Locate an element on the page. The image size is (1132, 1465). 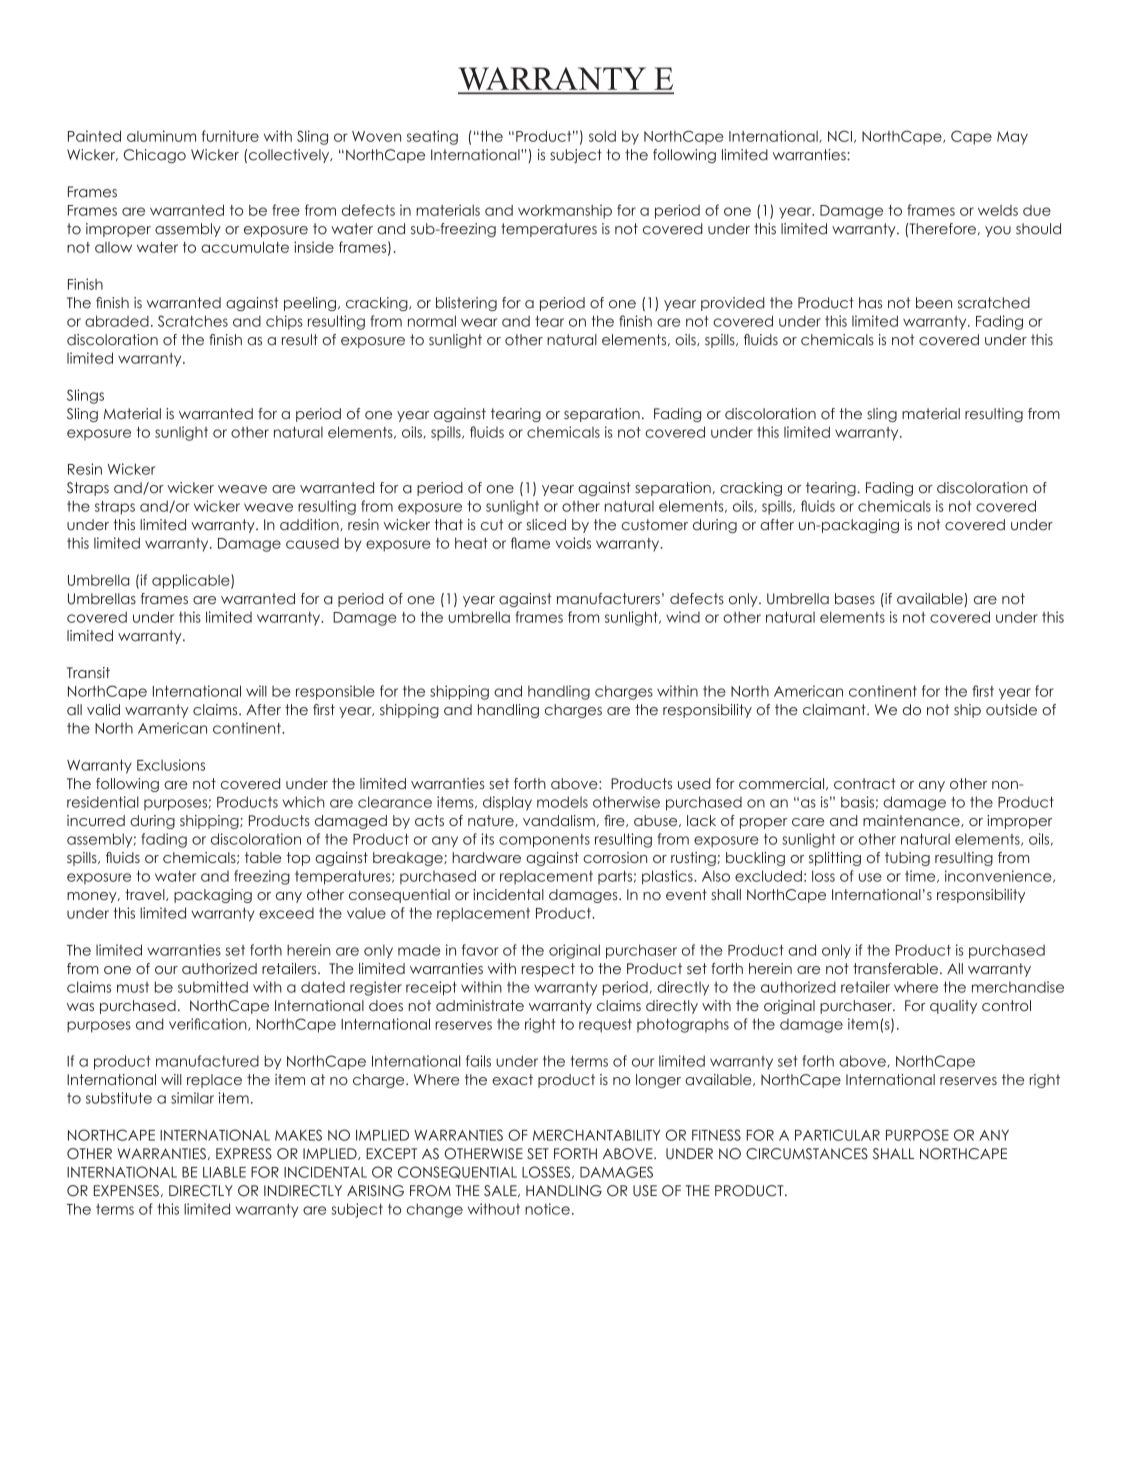
Chicago is located at coordinates (155, 156).
